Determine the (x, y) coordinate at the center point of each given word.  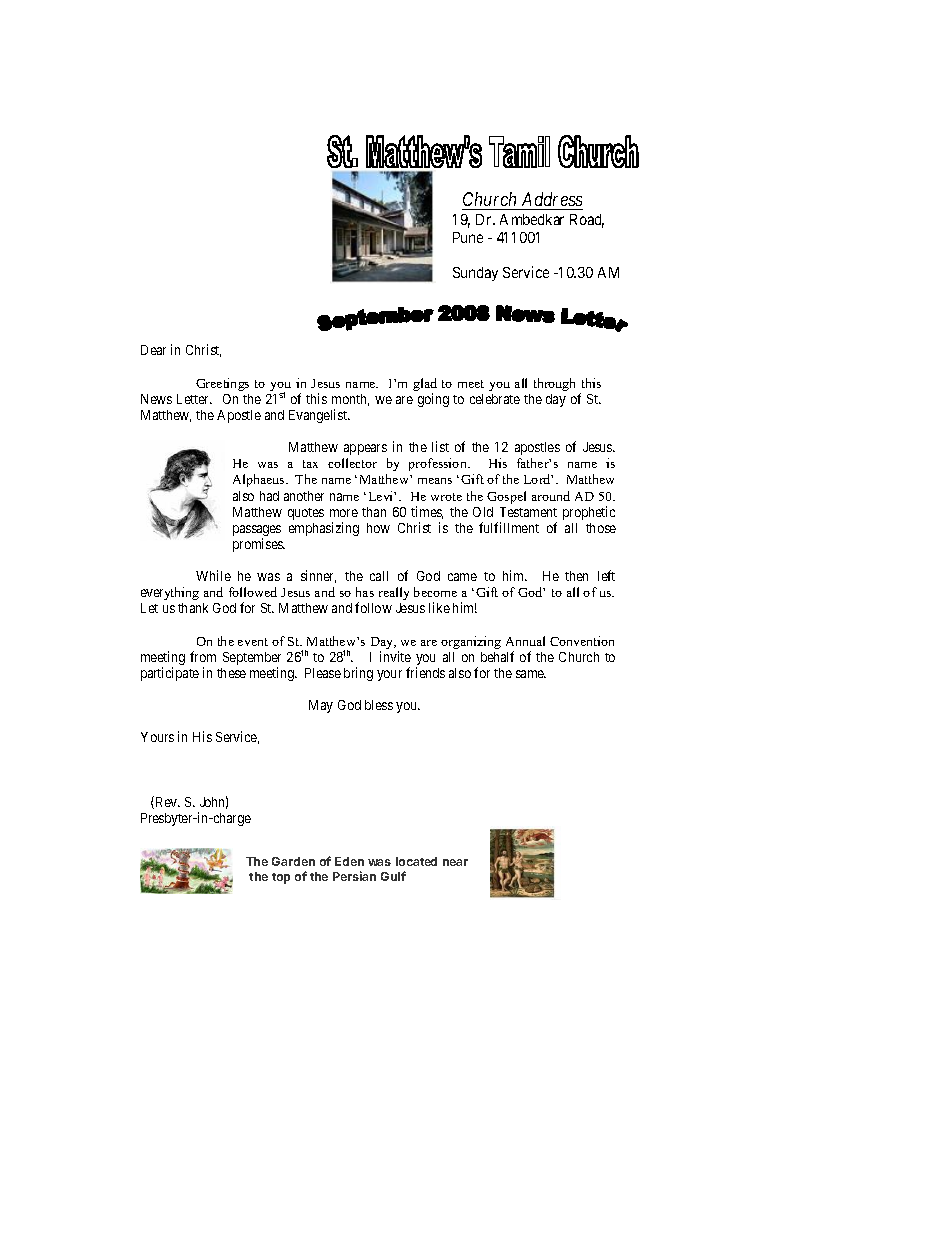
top (281, 878)
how (378, 528)
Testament (528, 512)
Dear (153, 350)
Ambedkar (532, 219)
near (455, 862)
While (213, 575)
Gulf (393, 876)
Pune (468, 237)
